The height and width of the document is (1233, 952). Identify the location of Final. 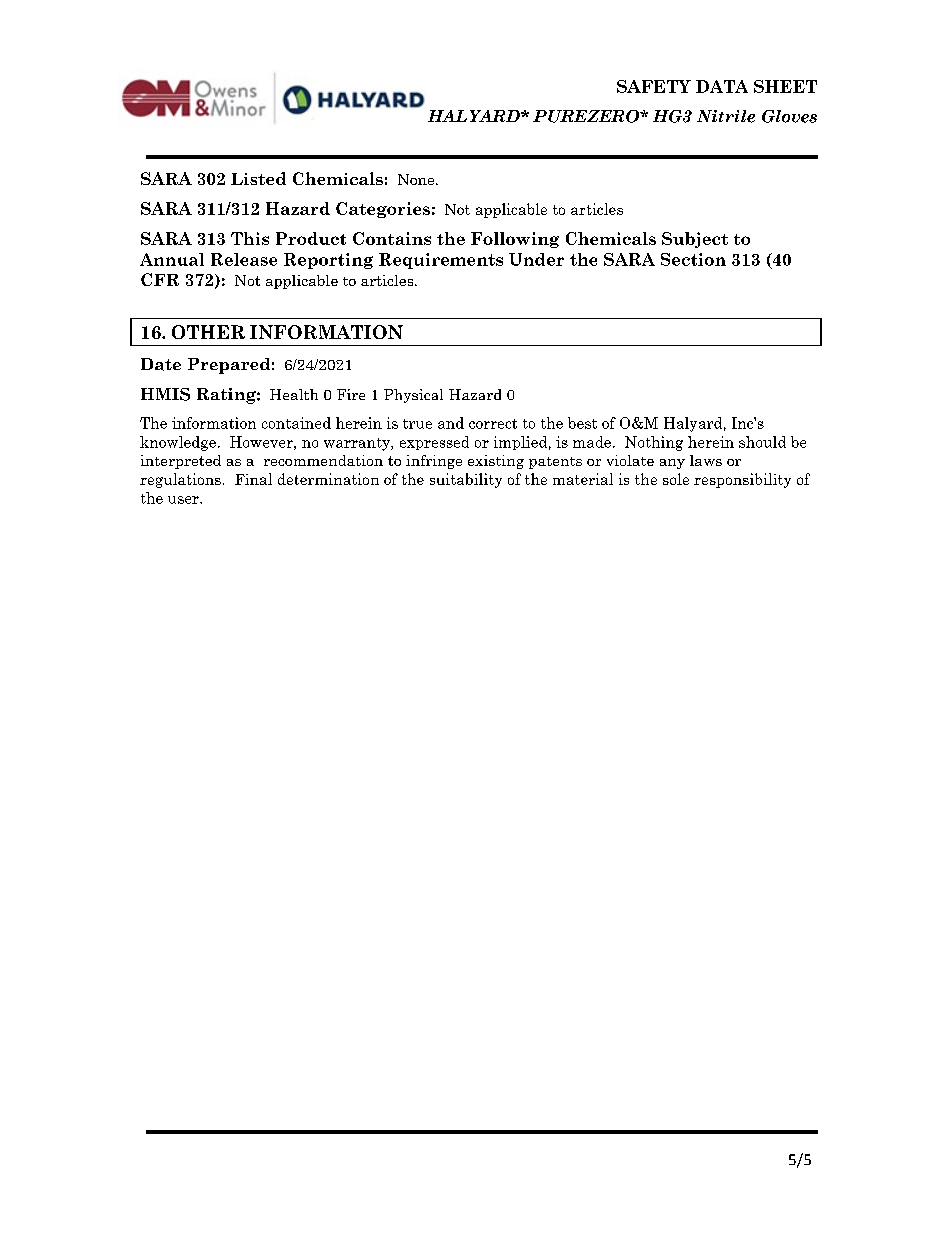
(253, 479).
